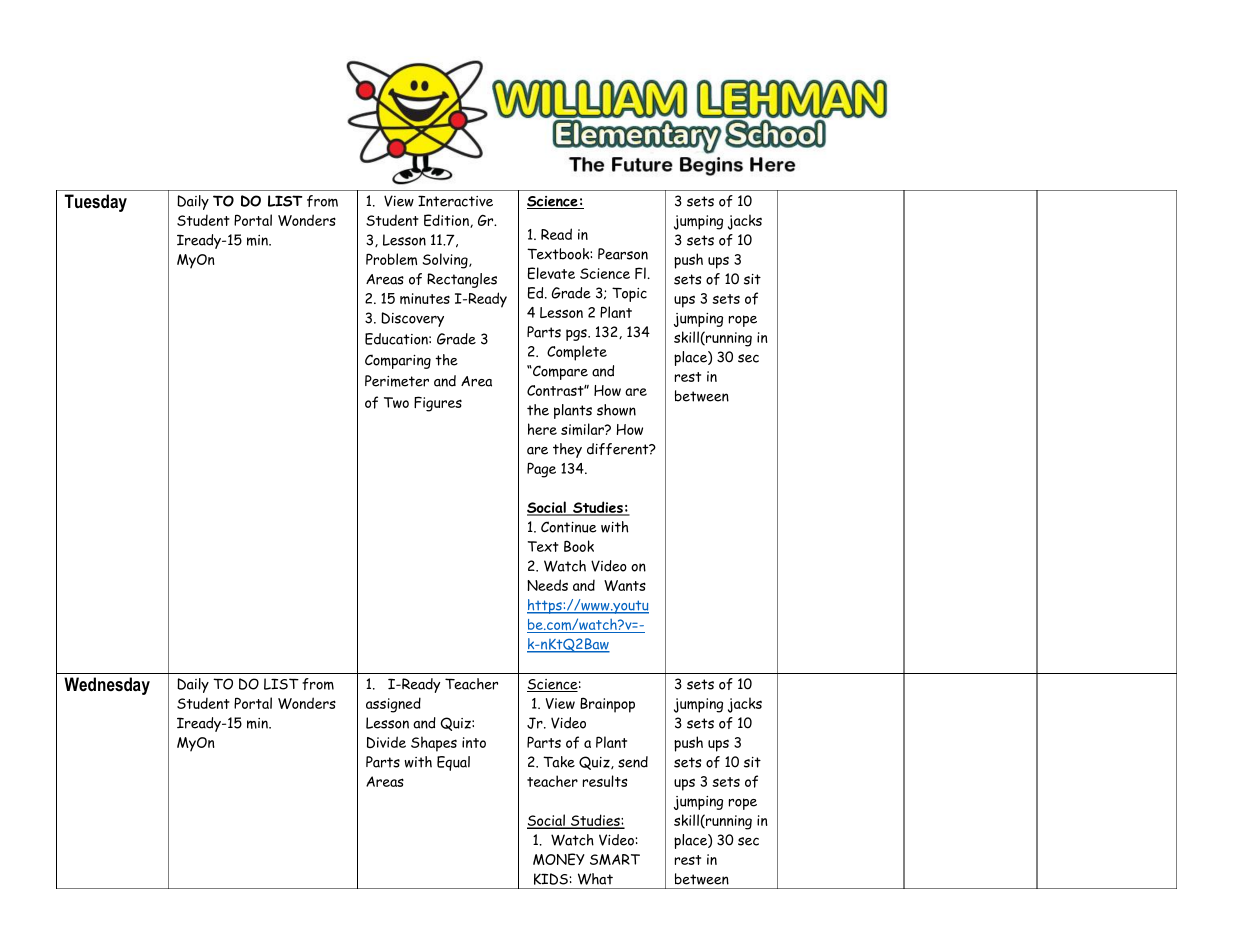 This image has width=1233, height=952. Describe the element at coordinates (396, 402) in the image. I see `Two` at that location.
